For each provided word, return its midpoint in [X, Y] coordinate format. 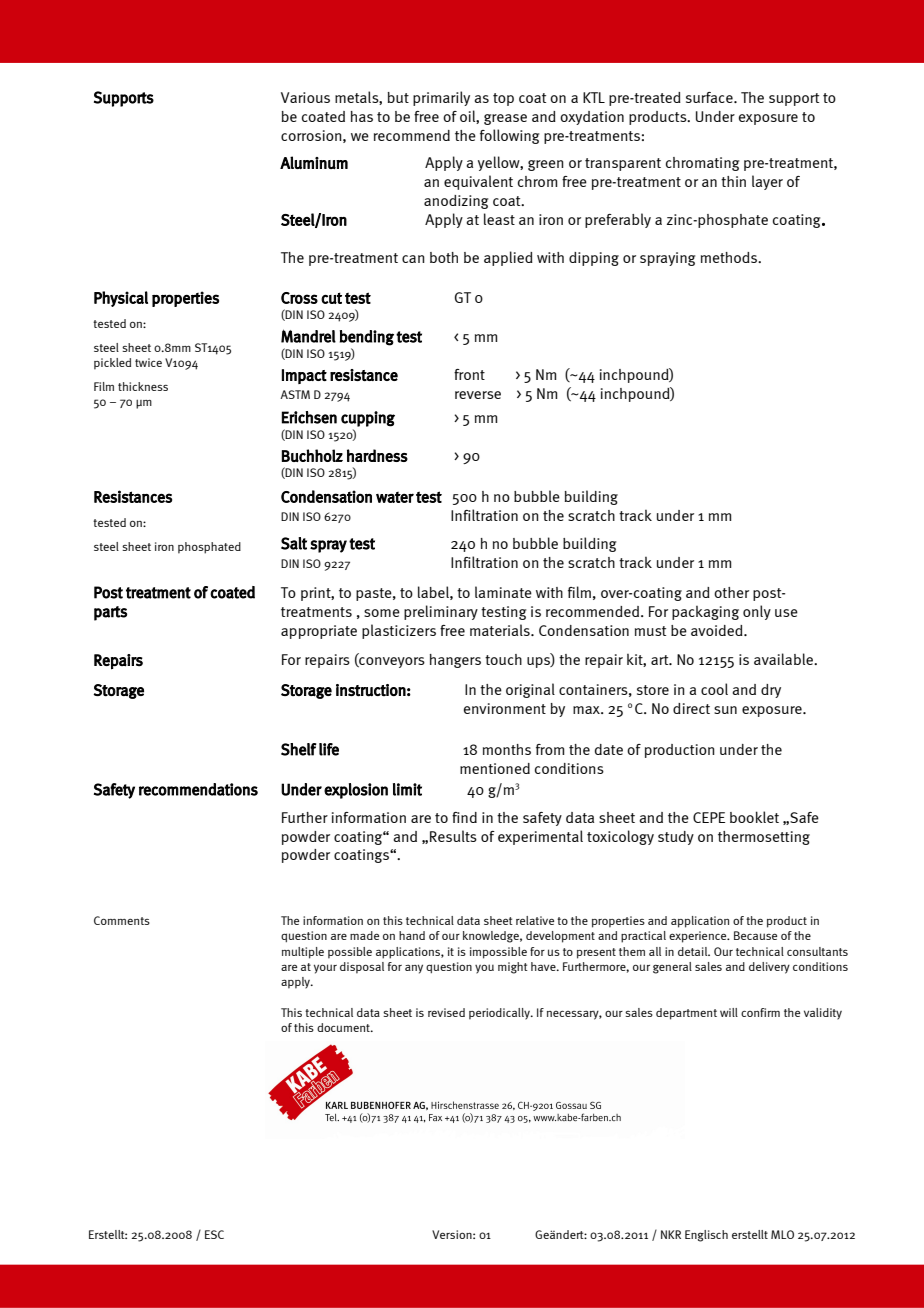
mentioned [495, 768]
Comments [122, 920]
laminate [503, 592]
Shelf [298, 749]
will [729, 1012]
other [731, 592]
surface [710, 97]
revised [446, 1012]
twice [148, 362]
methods [730, 257]
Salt [294, 543]
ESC [214, 1234]
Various [305, 97]
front [469, 374]
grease [505, 119]
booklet [754, 817]
